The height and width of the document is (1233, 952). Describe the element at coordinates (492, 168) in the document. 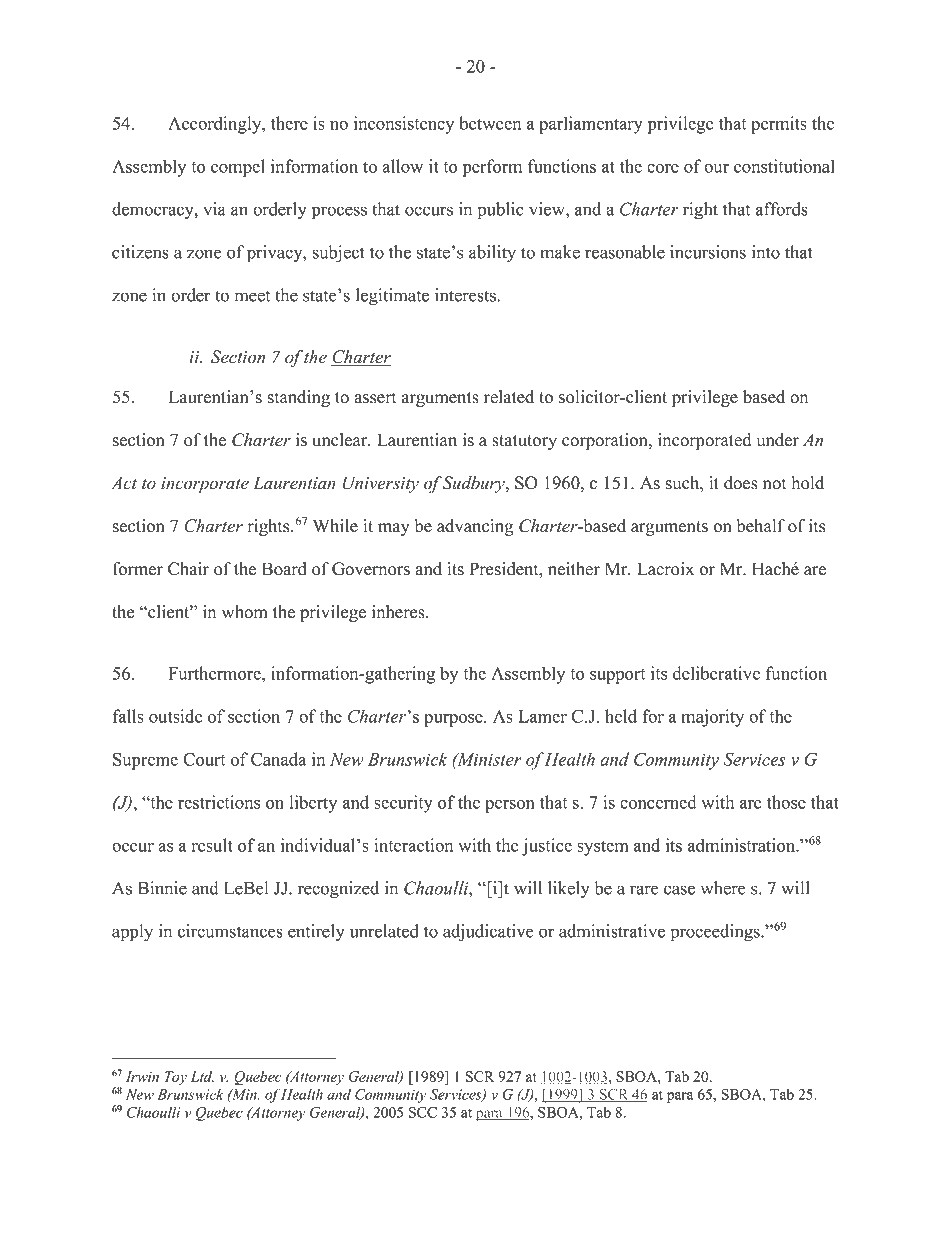

I see `perform` at that location.
